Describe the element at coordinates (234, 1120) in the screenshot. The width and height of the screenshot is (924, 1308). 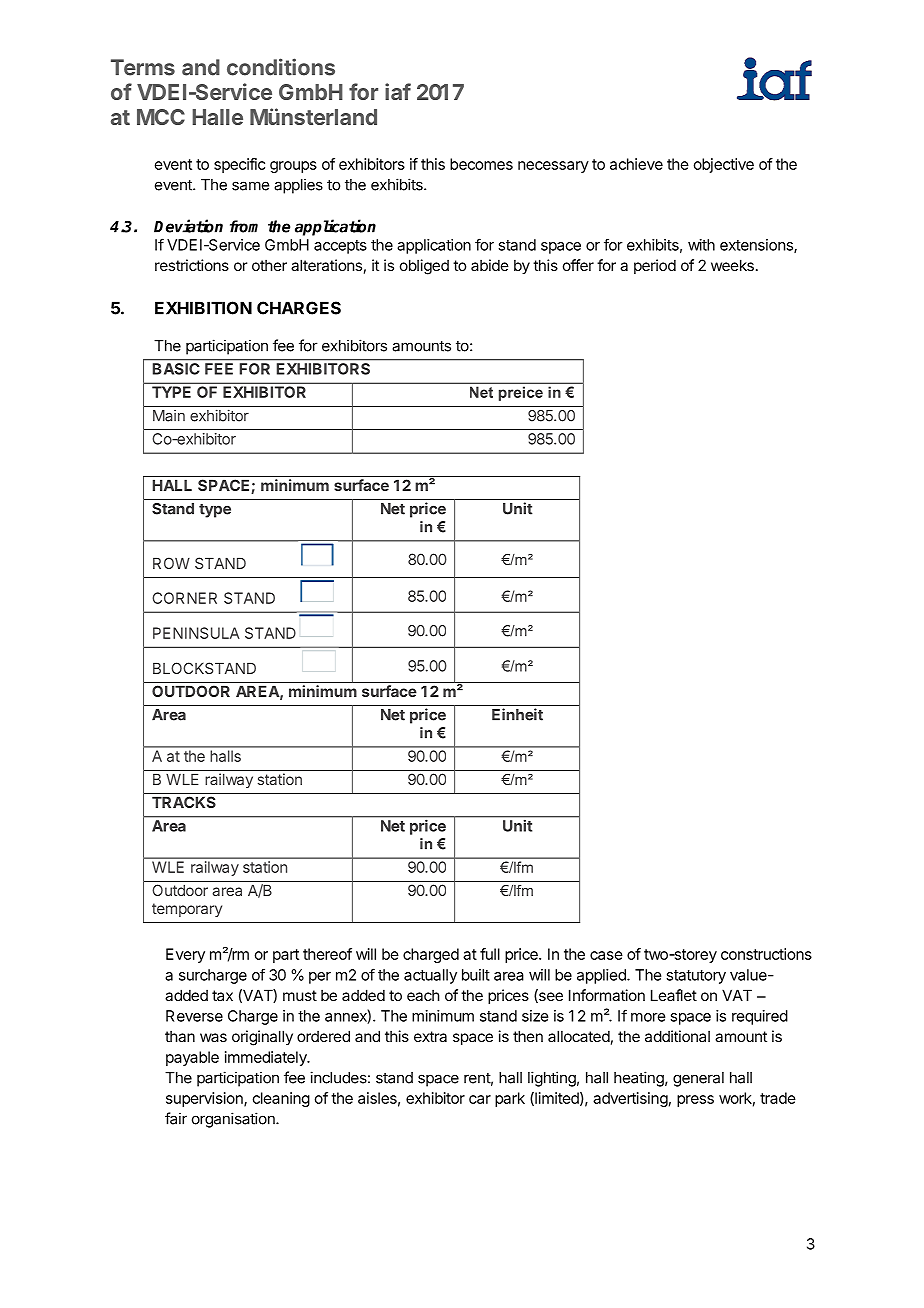
I see `organisation` at that location.
